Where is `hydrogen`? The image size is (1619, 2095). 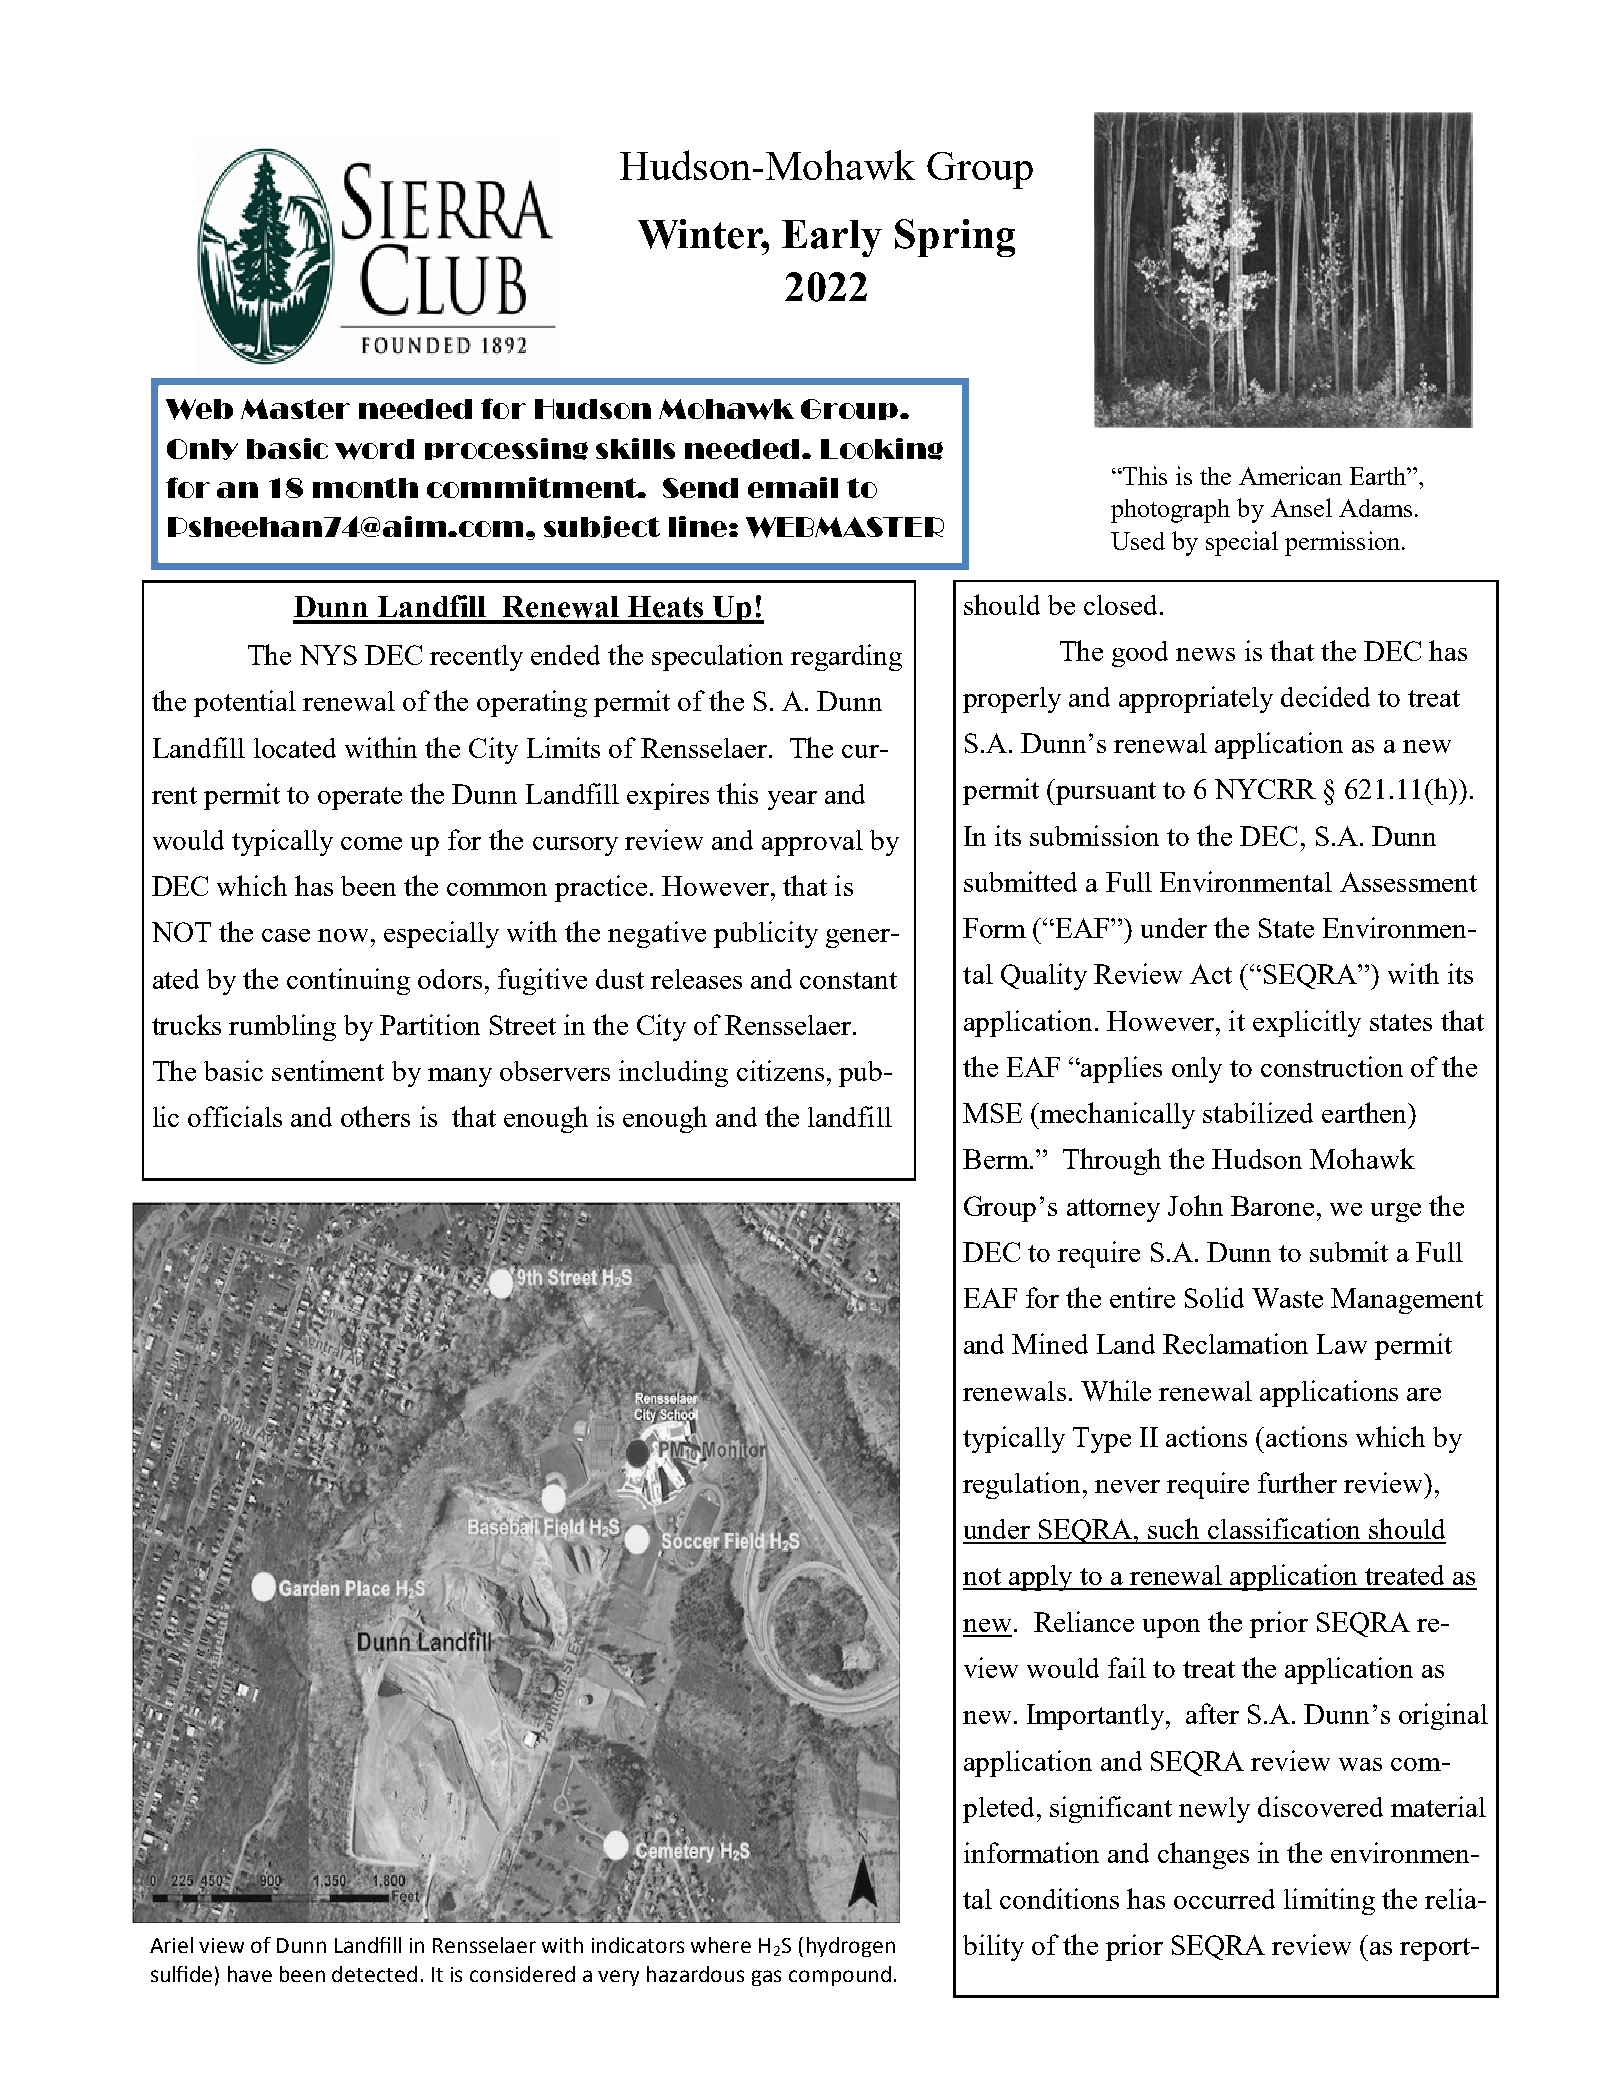
hydrogen is located at coordinates (851, 1947).
